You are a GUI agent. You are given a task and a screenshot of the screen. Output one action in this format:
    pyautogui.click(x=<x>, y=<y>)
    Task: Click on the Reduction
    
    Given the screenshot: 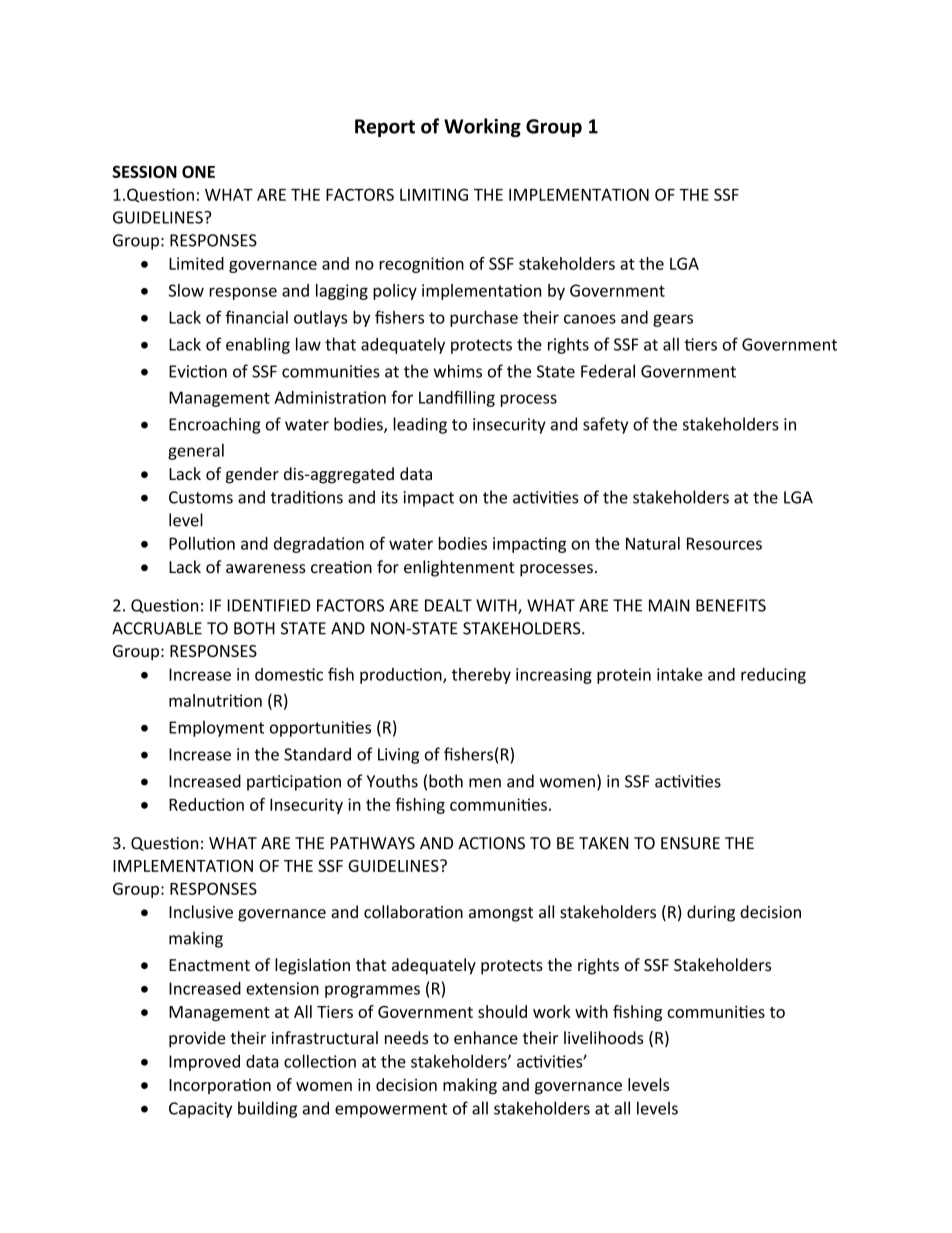 What is the action you would take?
    pyautogui.click(x=206, y=804)
